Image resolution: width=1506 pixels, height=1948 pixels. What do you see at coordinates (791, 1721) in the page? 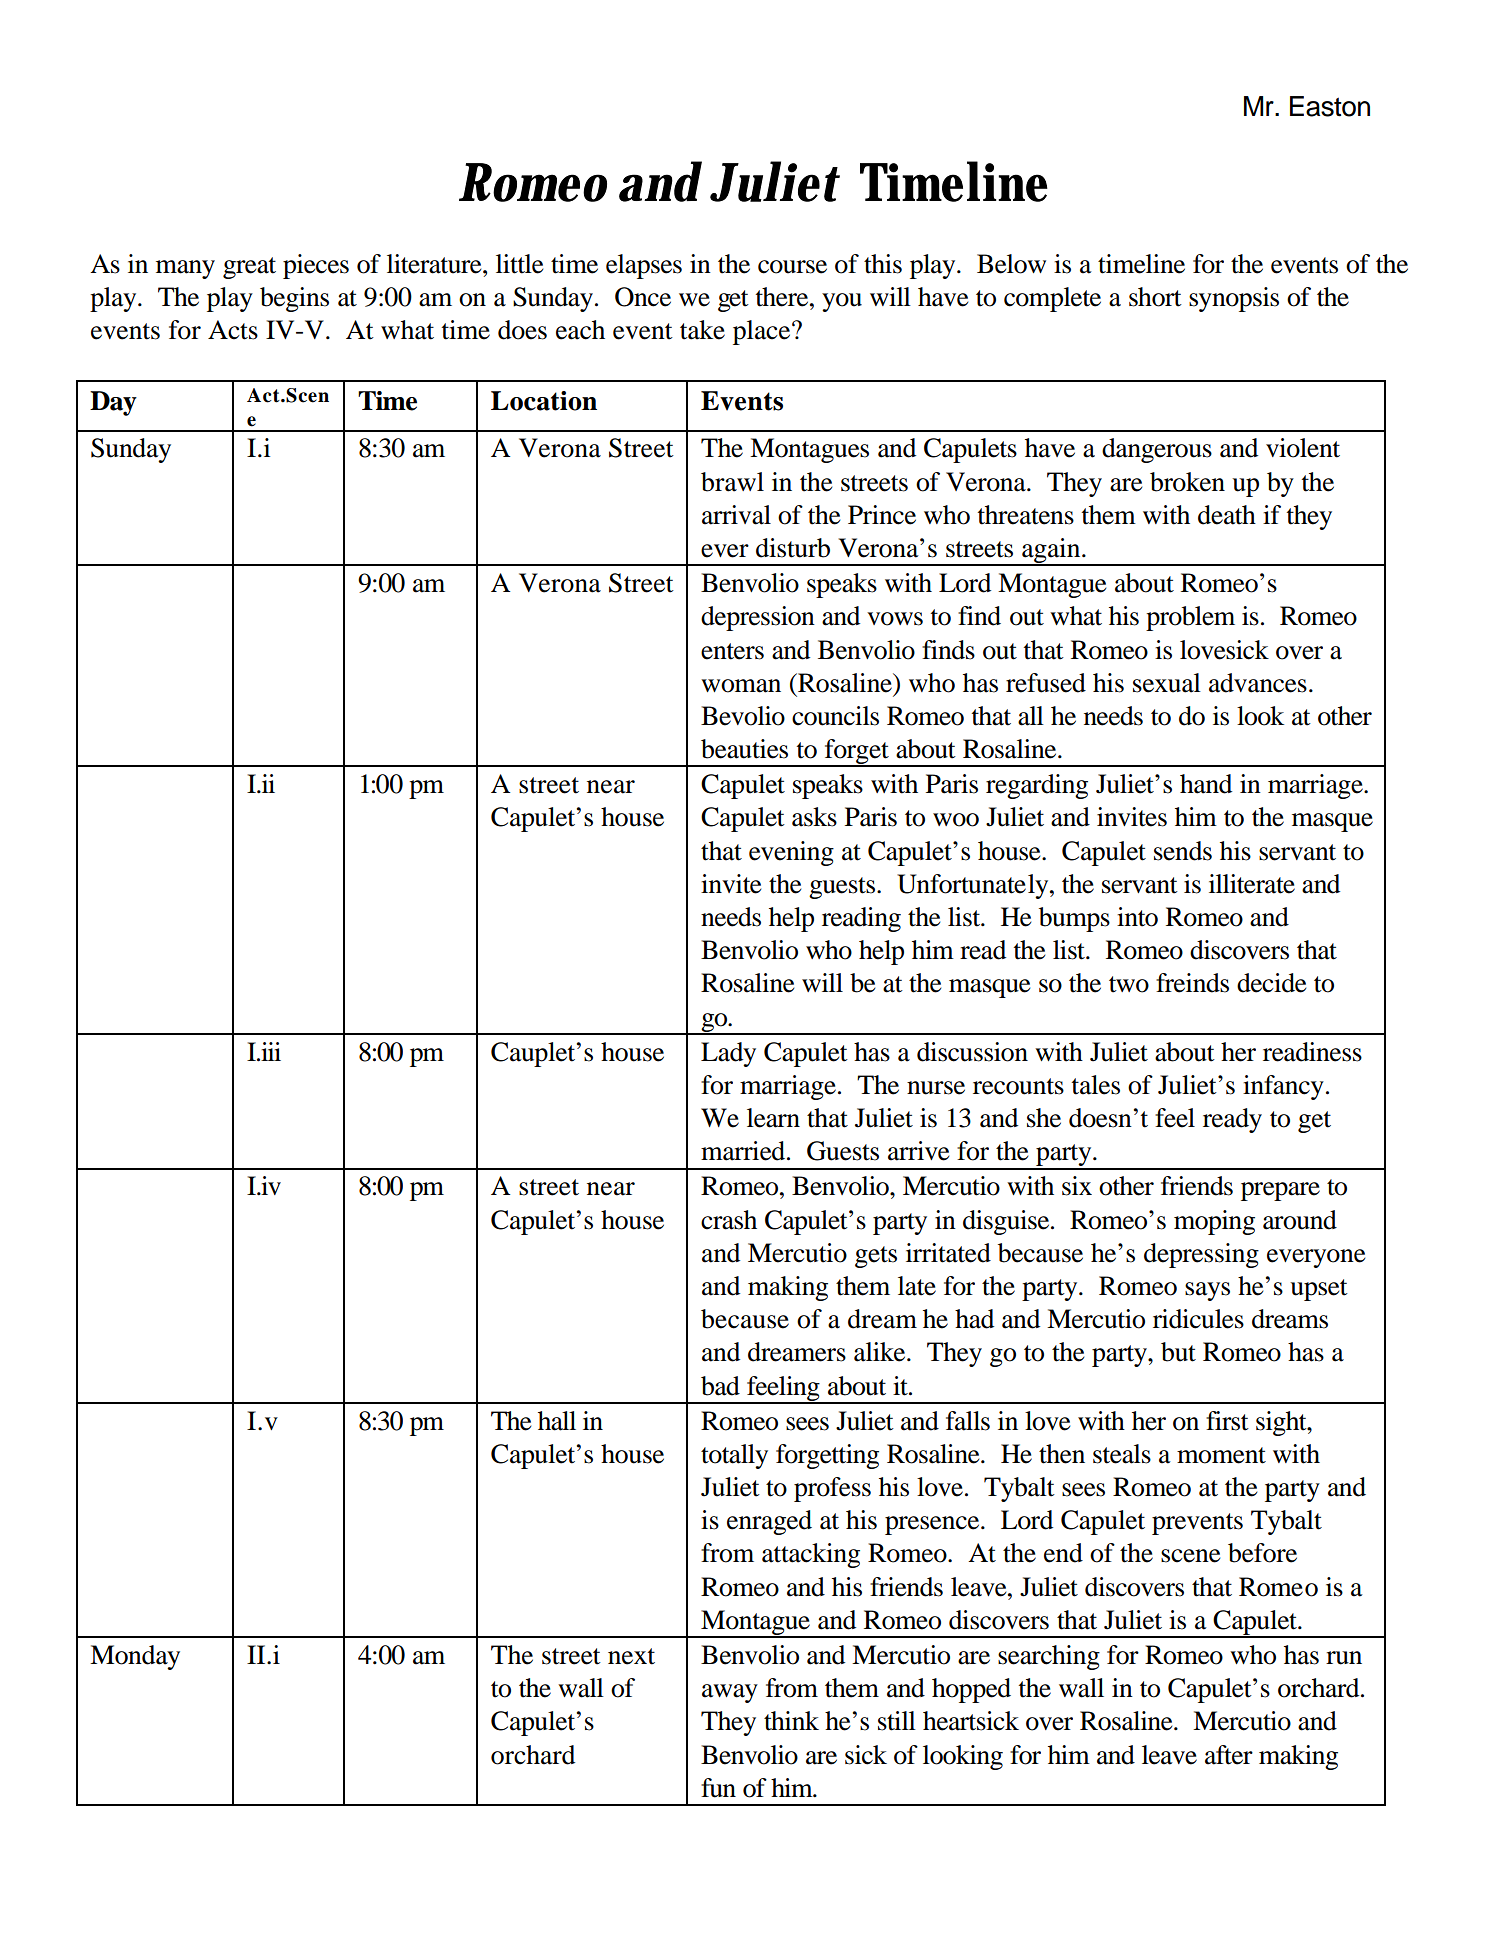
I see `think` at bounding box center [791, 1721].
